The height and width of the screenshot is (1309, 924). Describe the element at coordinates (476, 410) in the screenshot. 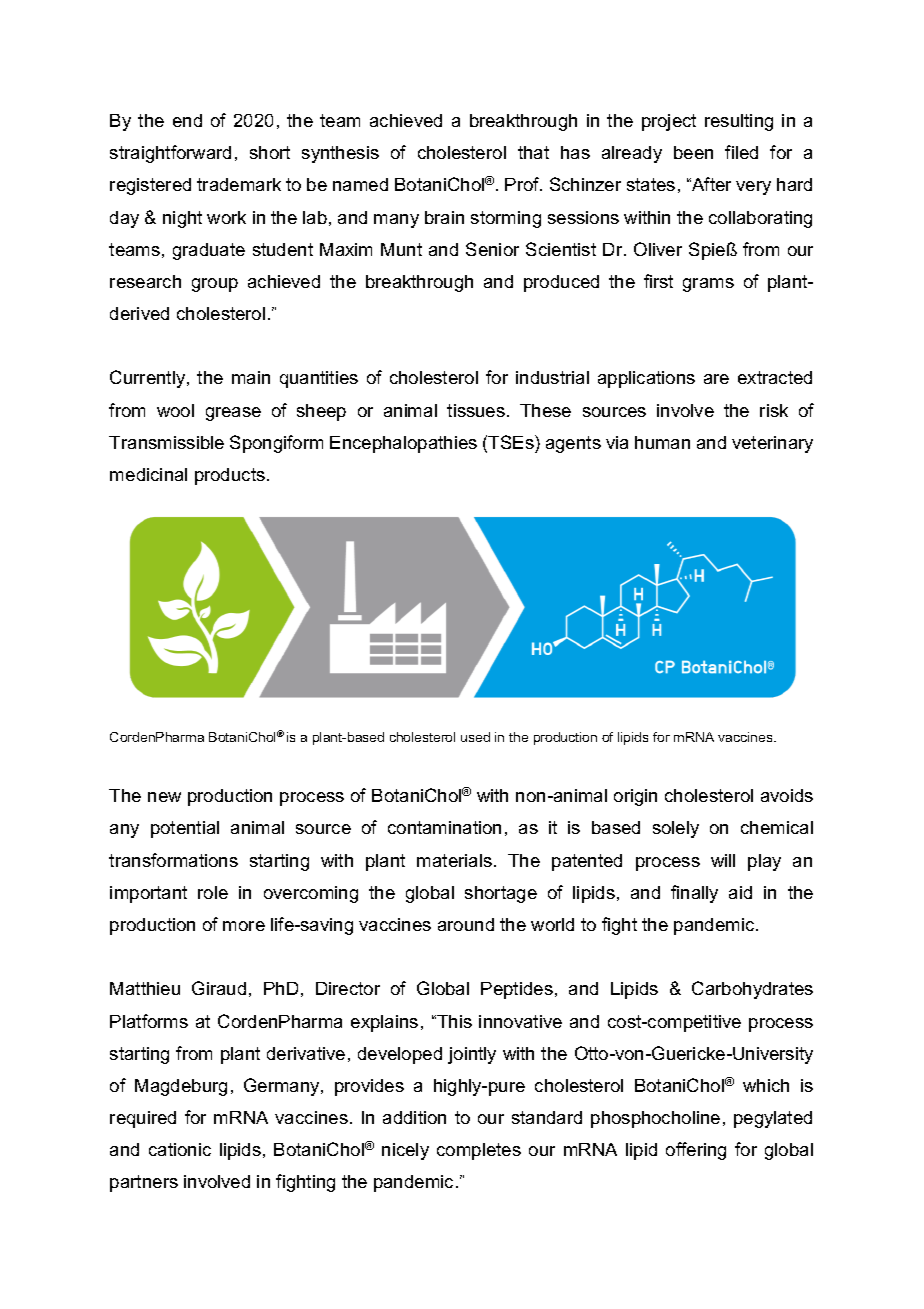

I see `tissues` at that location.
